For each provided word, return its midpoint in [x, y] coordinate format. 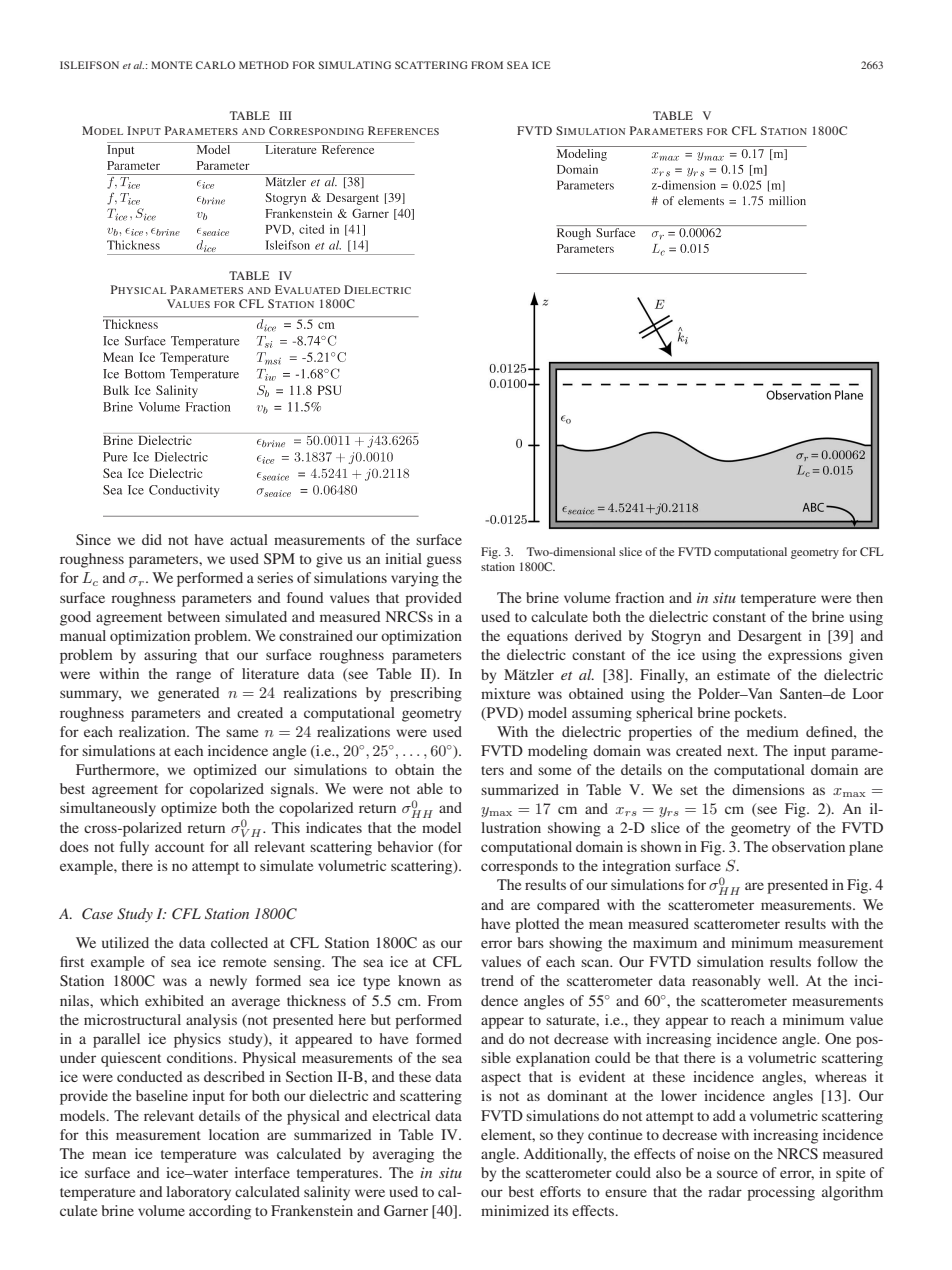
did [152, 539]
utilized [125, 942]
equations [537, 637]
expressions [805, 656]
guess [444, 562]
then [869, 597]
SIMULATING [355, 65]
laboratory [198, 1193]
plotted [537, 925]
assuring [170, 656]
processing [781, 1193]
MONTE [172, 65]
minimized [515, 1210]
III [285, 115]
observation [808, 846]
